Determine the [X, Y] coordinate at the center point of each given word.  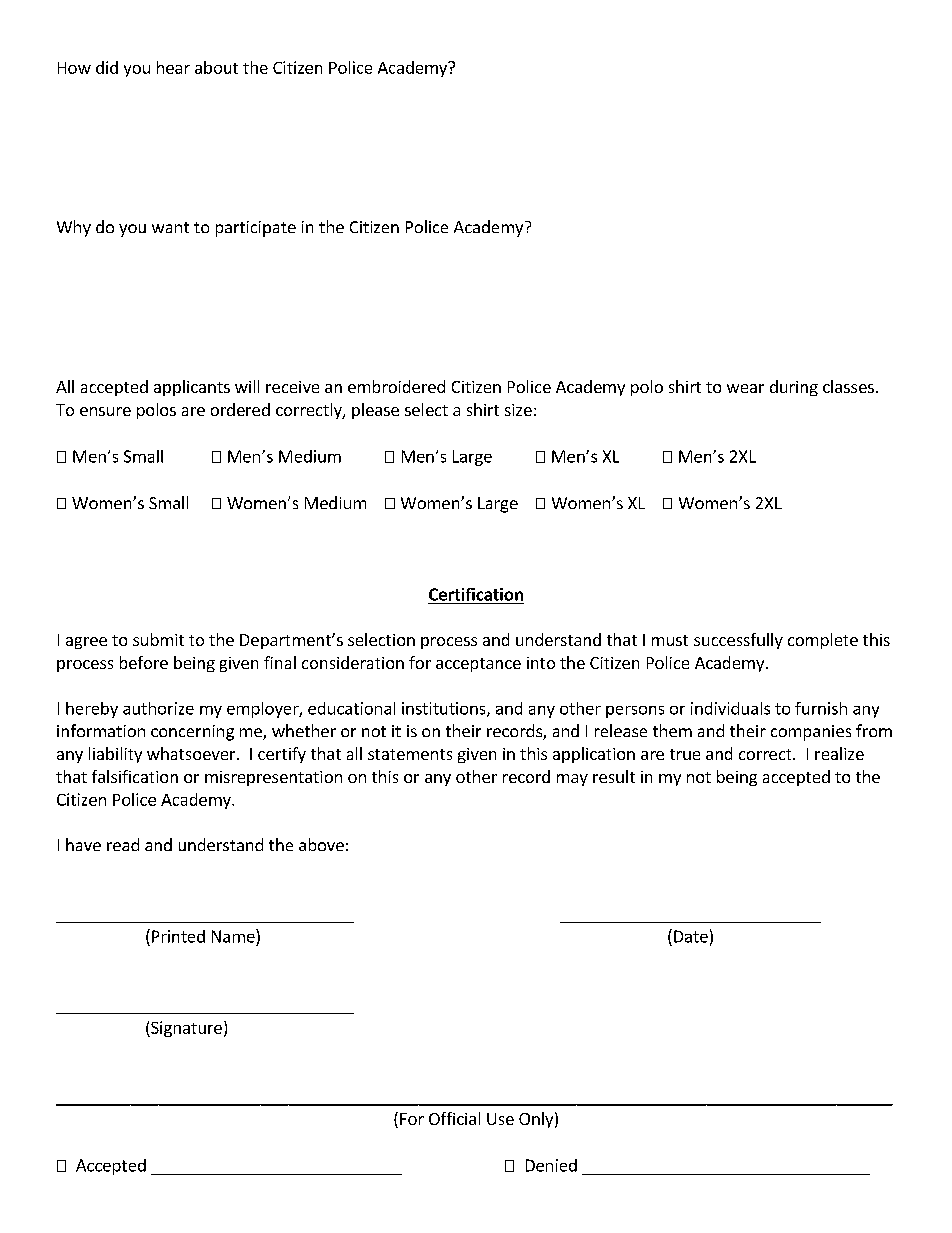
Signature [185, 1029]
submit [158, 639]
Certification [476, 594]
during [794, 388]
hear [173, 67]
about [216, 67]
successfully [738, 641]
